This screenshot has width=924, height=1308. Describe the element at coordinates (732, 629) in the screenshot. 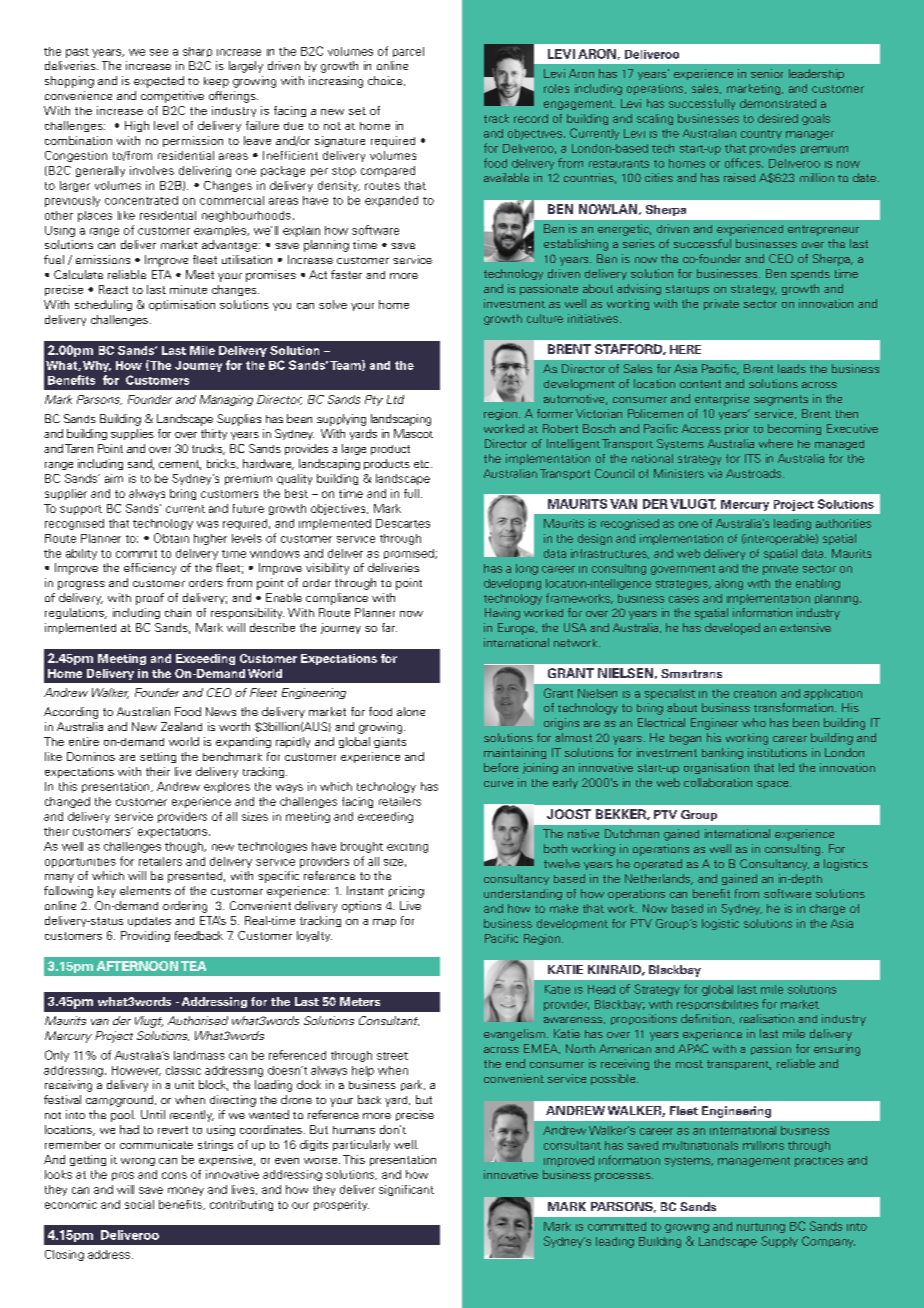

I see `developed` at that location.
